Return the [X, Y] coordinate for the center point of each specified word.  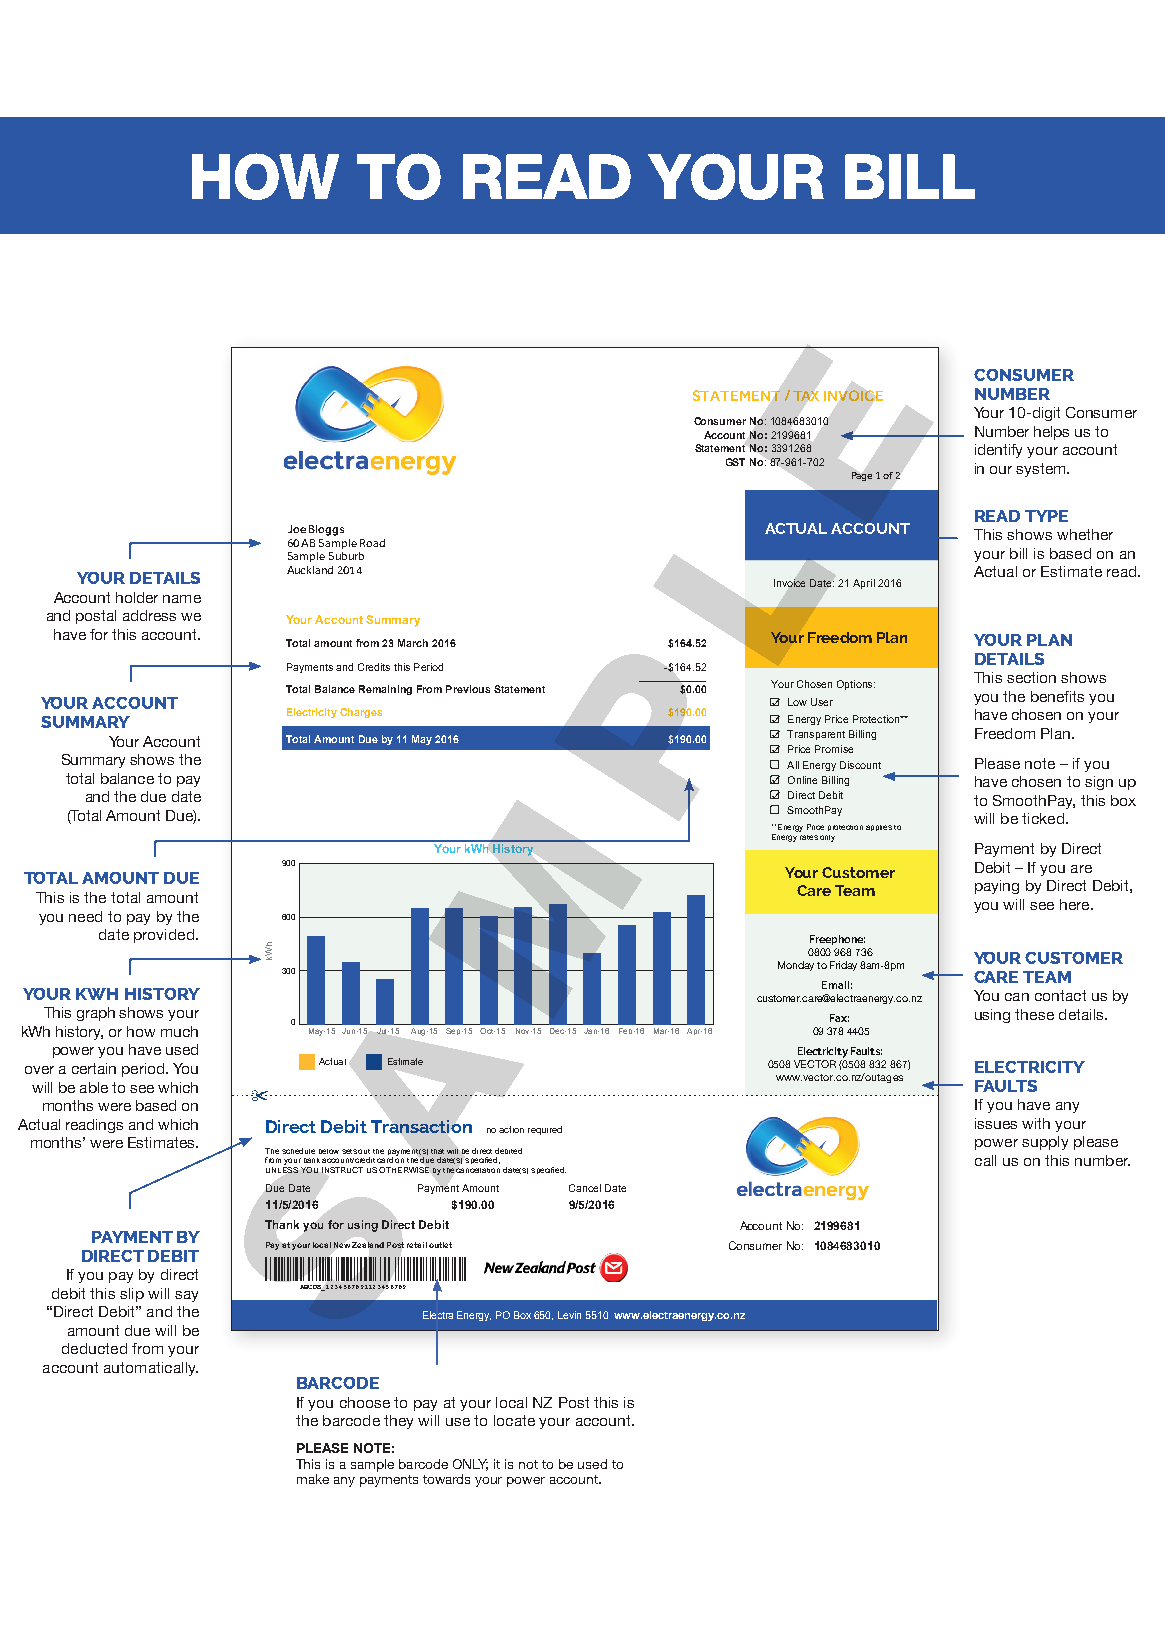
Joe [297, 529]
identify [998, 451]
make [313, 1479]
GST [735, 462]
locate [514, 1420]
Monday [796, 966]
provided [164, 936]
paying [997, 887]
